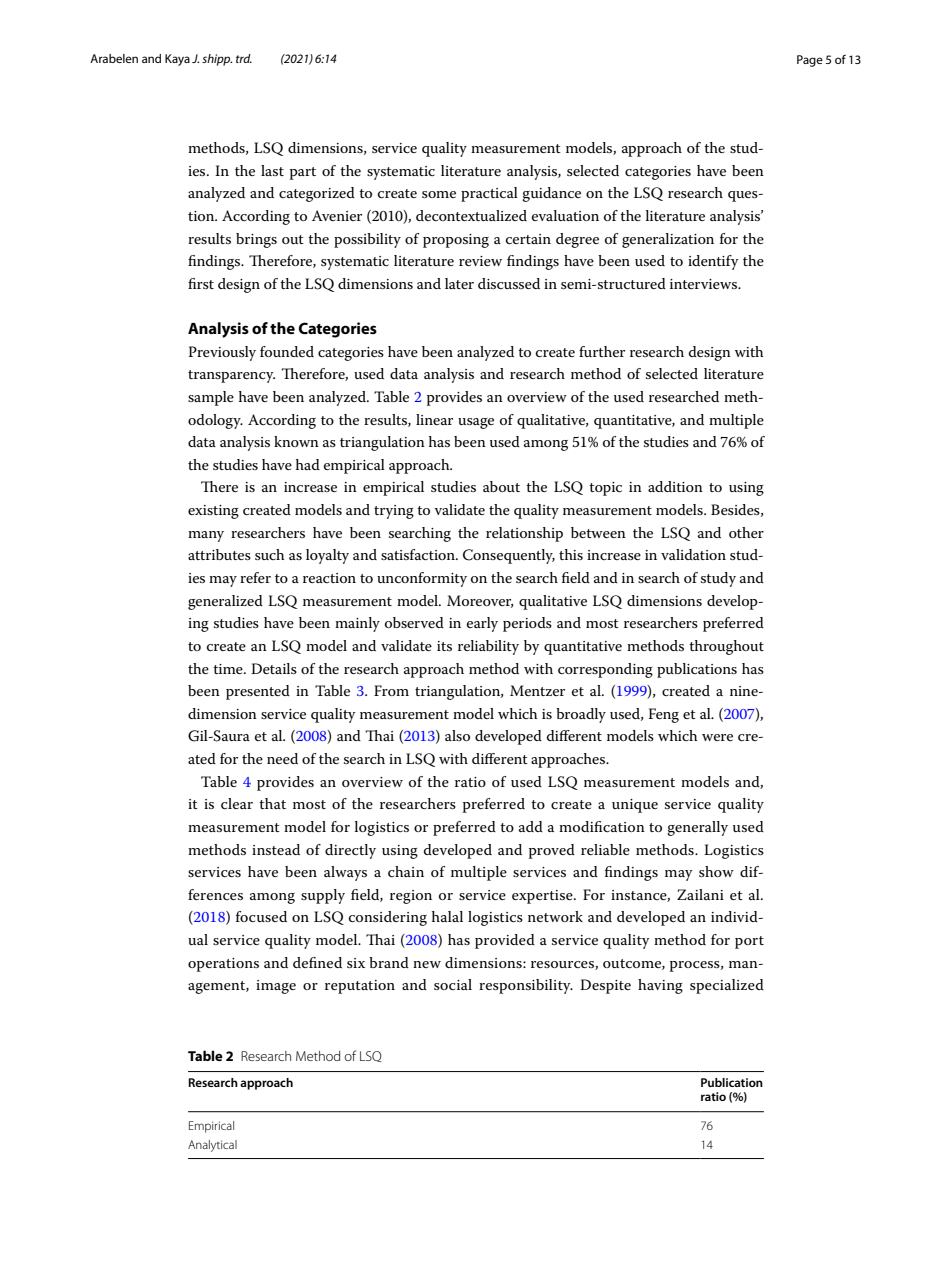 The image size is (952, 1265). I want to click on responsibility, so click(526, 986).
